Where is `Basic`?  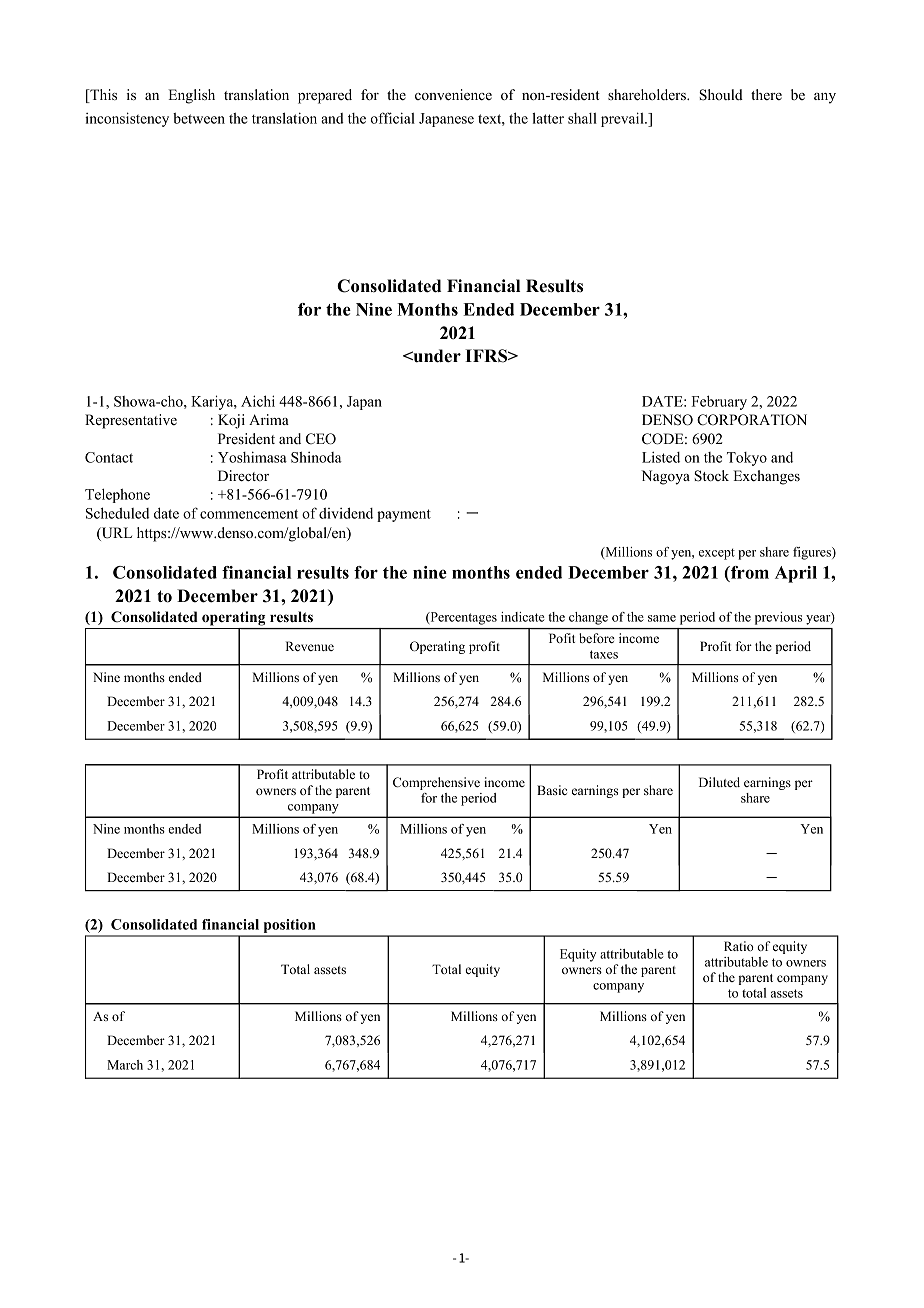
Basic is located at coordinates (552, 790).
